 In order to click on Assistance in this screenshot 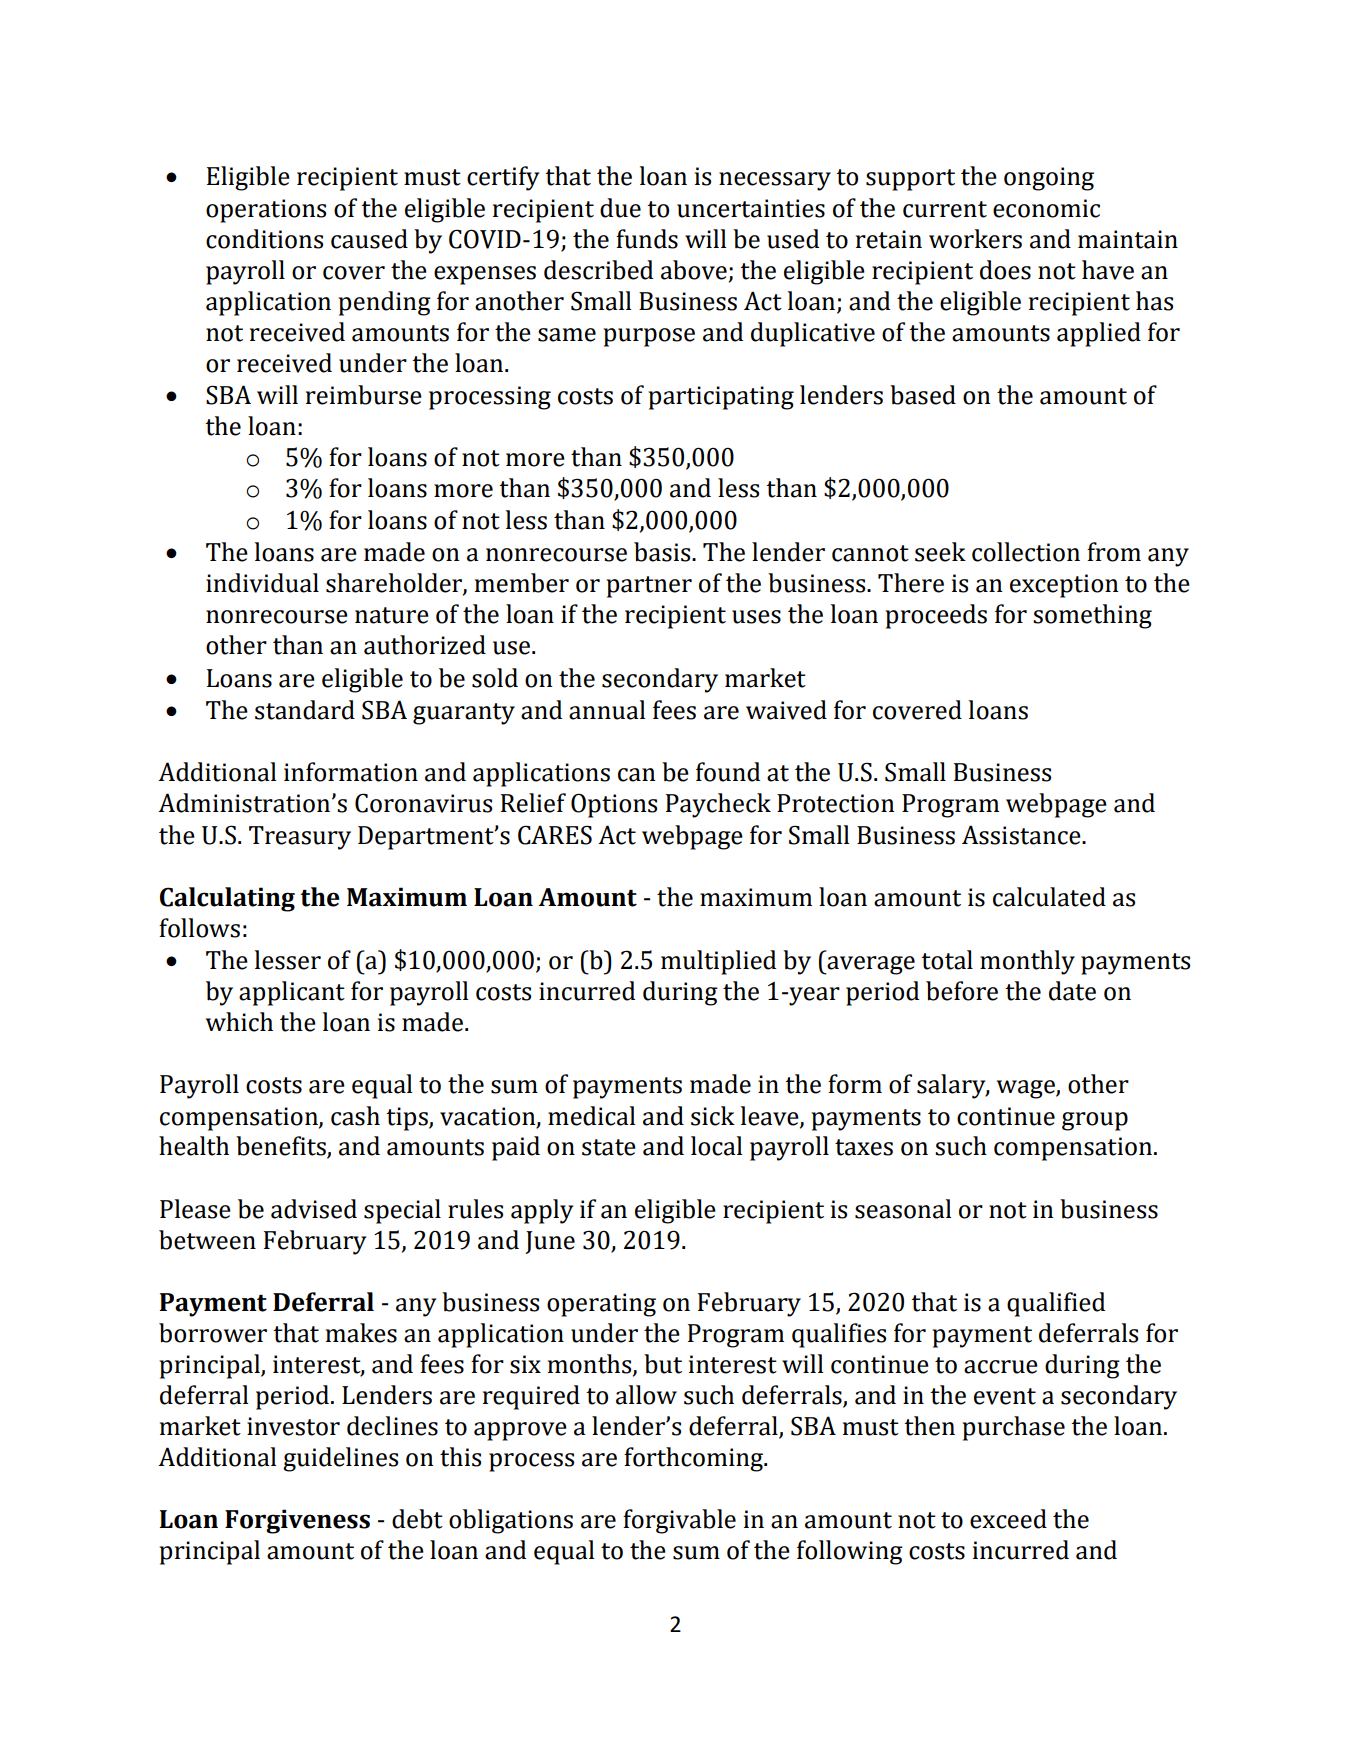, I will do `click(1022, 835)`.
